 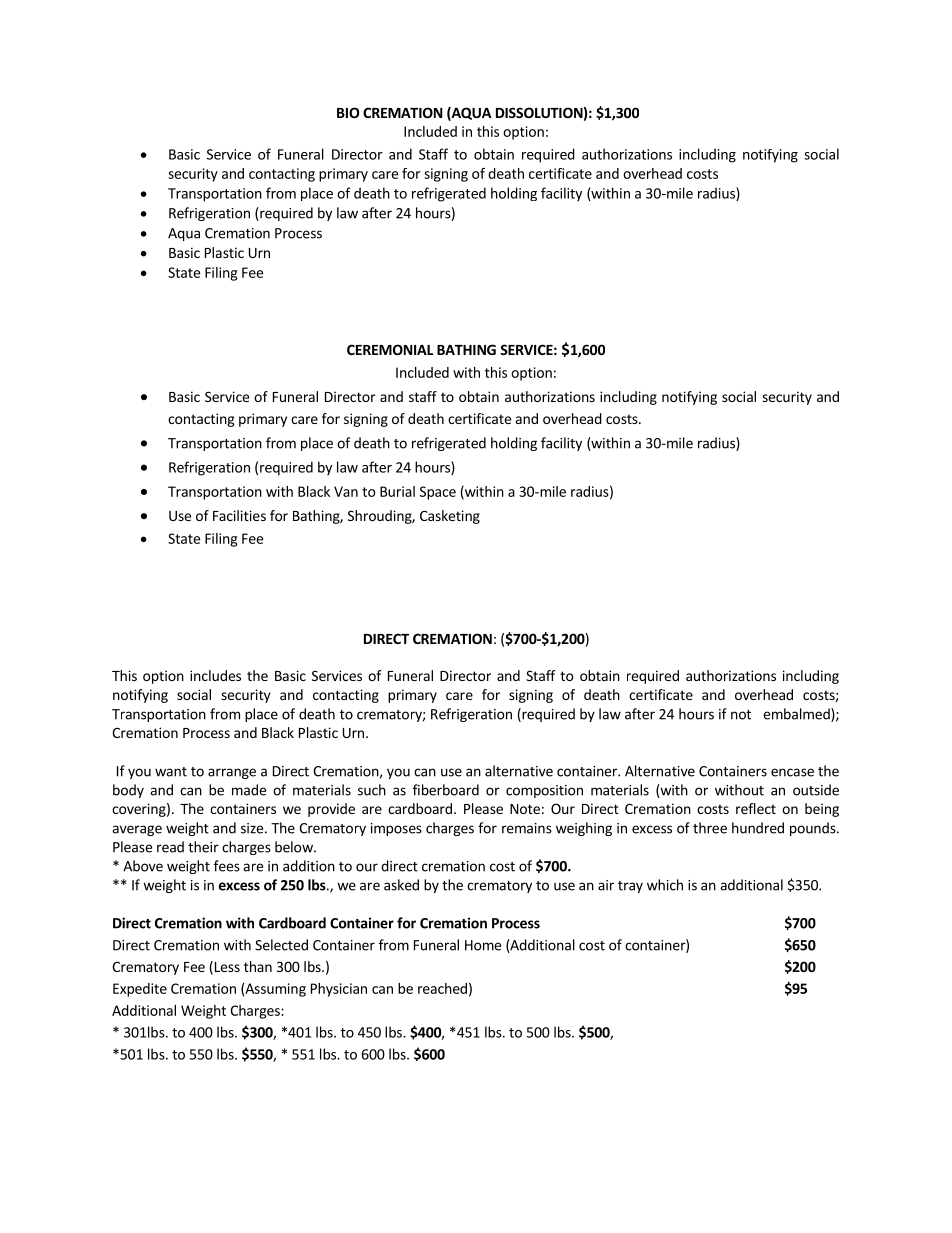 I want to click on Burial, so click(x=397, y=491).
